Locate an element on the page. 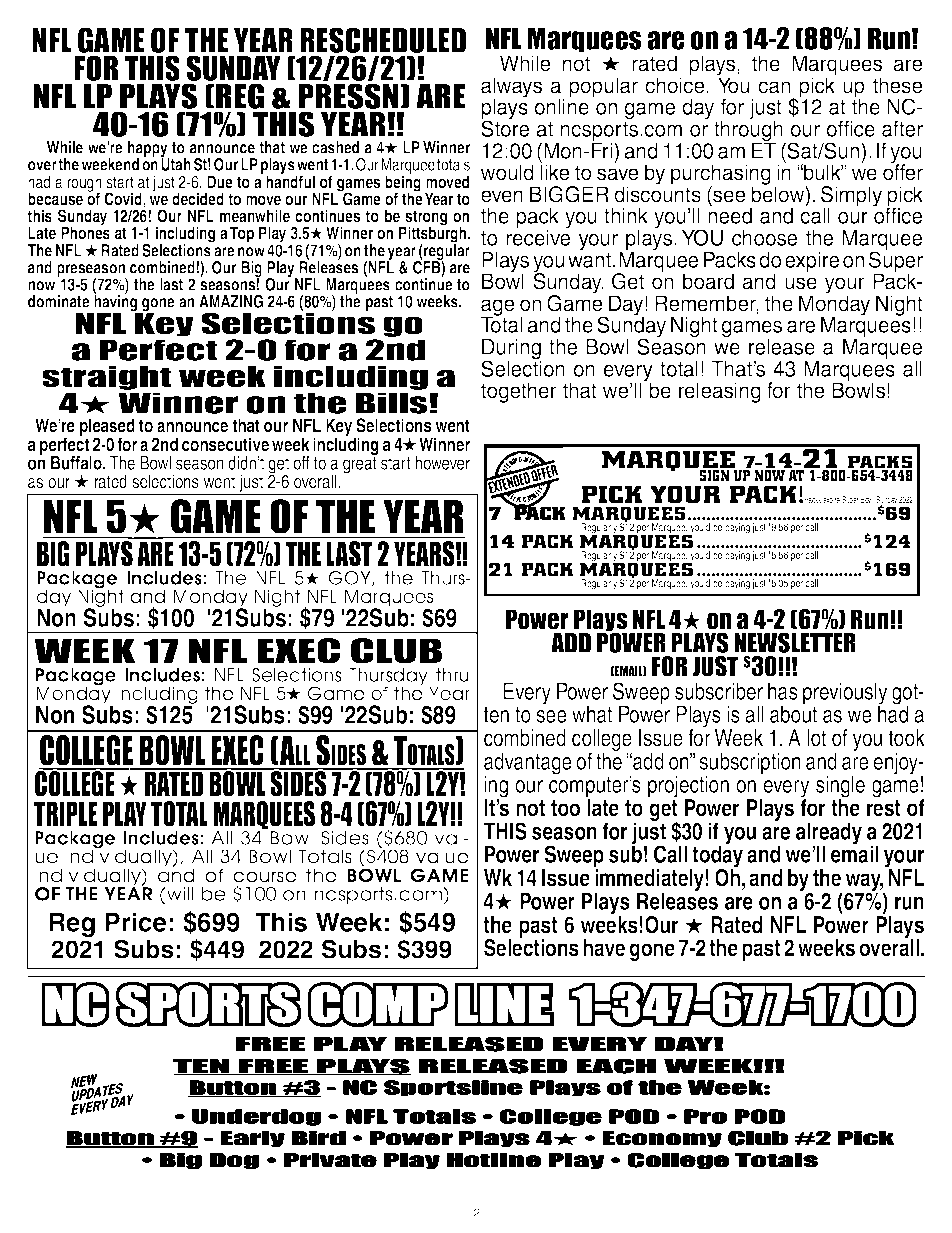  always is located at coordinates (511, 88).
